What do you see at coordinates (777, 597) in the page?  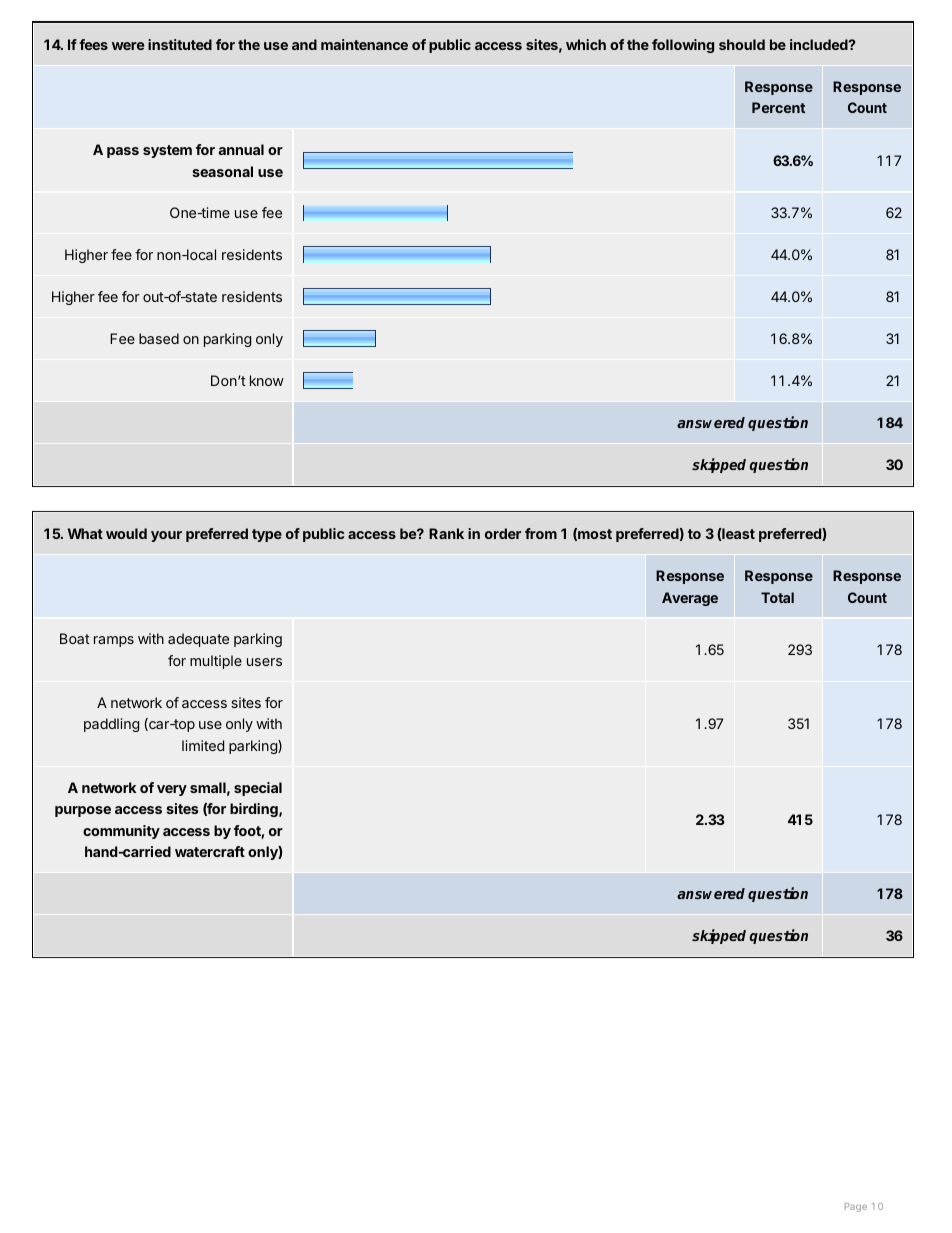 I see `Total` at bounding box center [777, 597].
